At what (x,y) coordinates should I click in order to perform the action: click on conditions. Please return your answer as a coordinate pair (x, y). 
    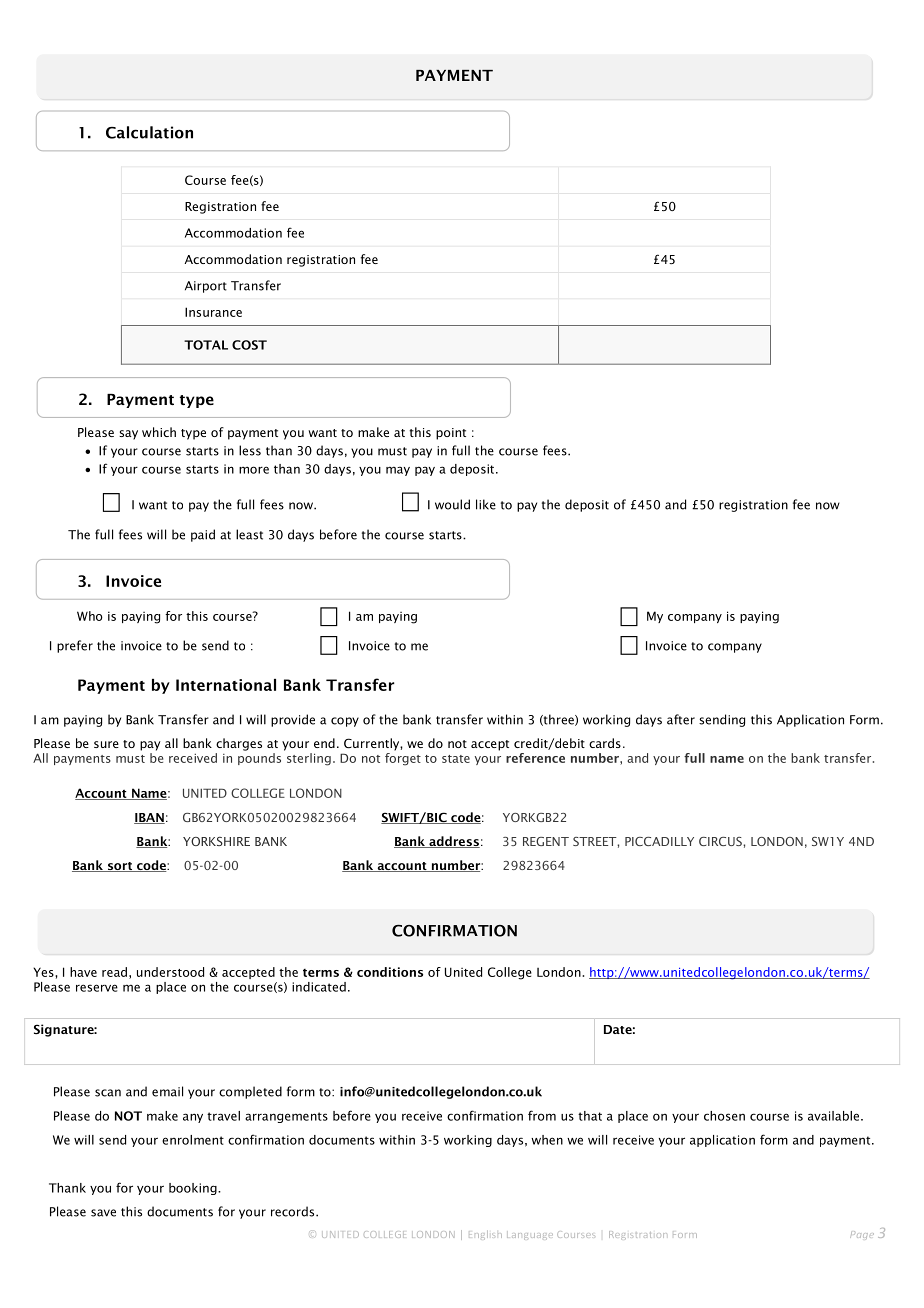
    Looking at the image, I should click on (390, 972).
